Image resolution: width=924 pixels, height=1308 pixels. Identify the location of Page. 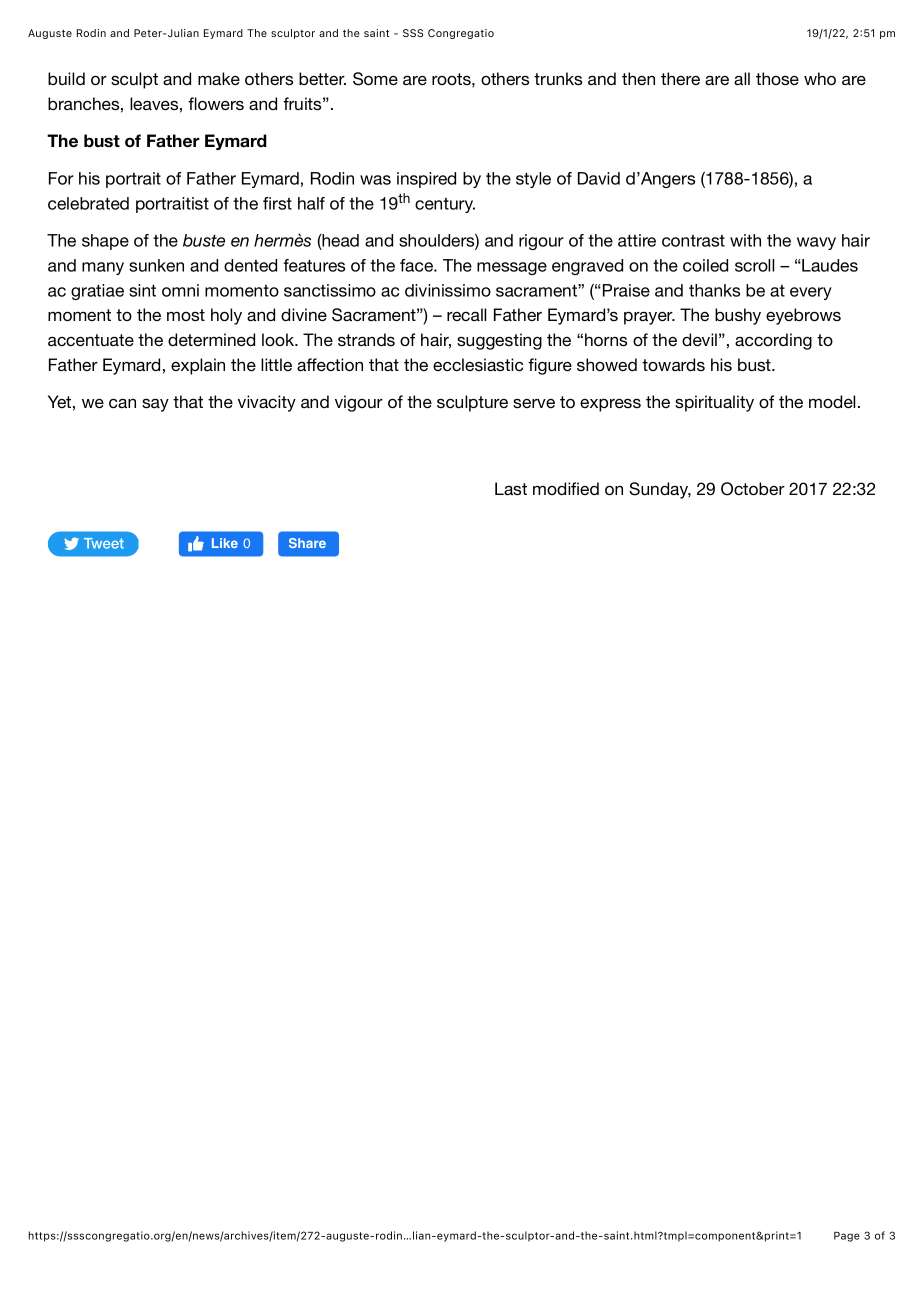
(847, 1237).
